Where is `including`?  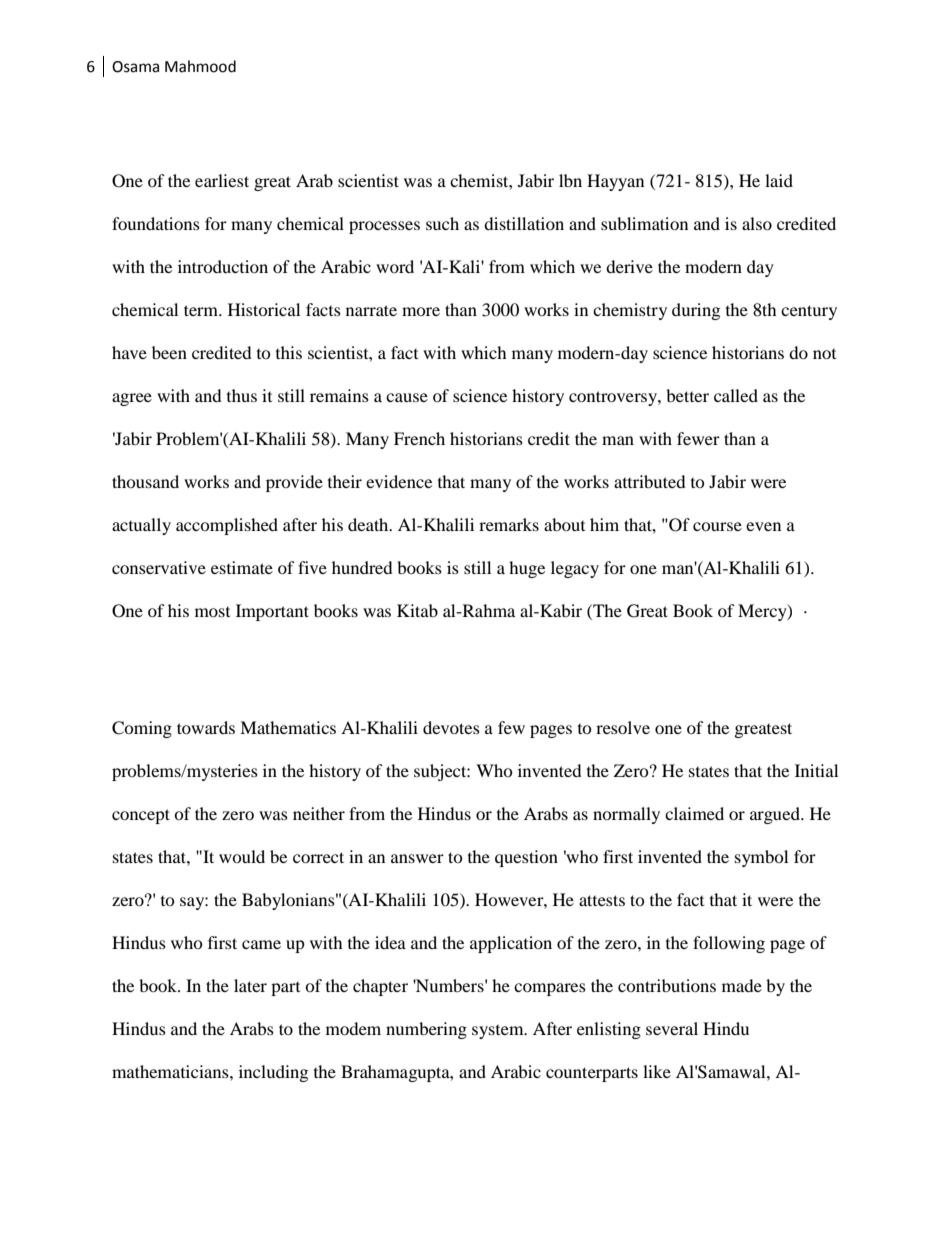 including is located at coordinates (273, 1073).
